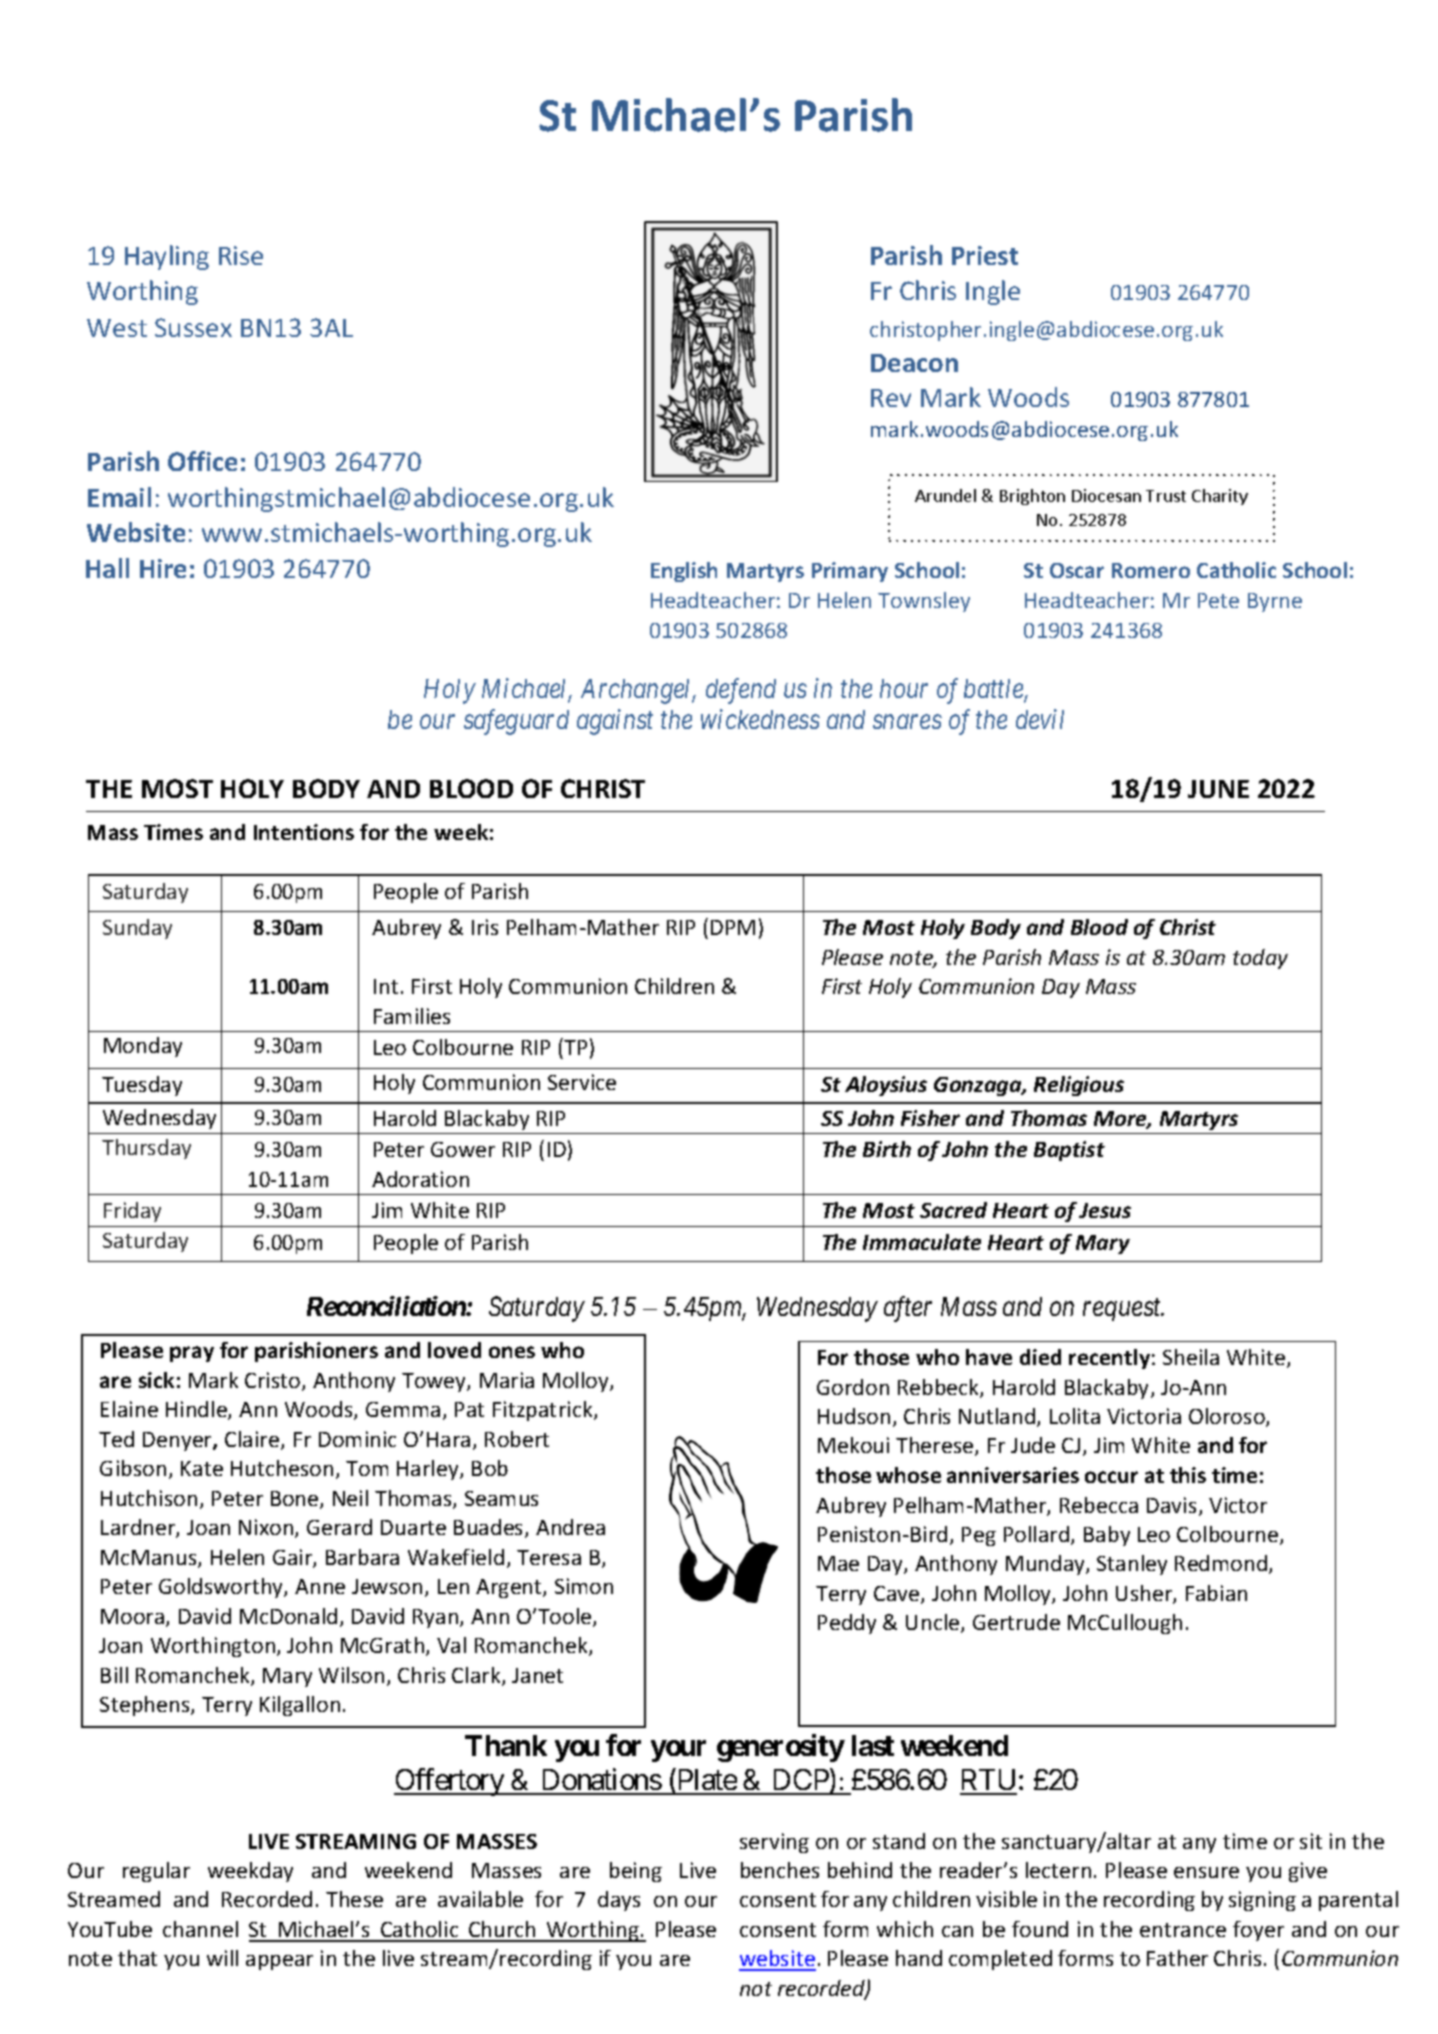 This screenshot has height=2034, width=1438. Describe the element at coordinates (1218, 789) in the screenshot. I see `JUNE` at that location.
